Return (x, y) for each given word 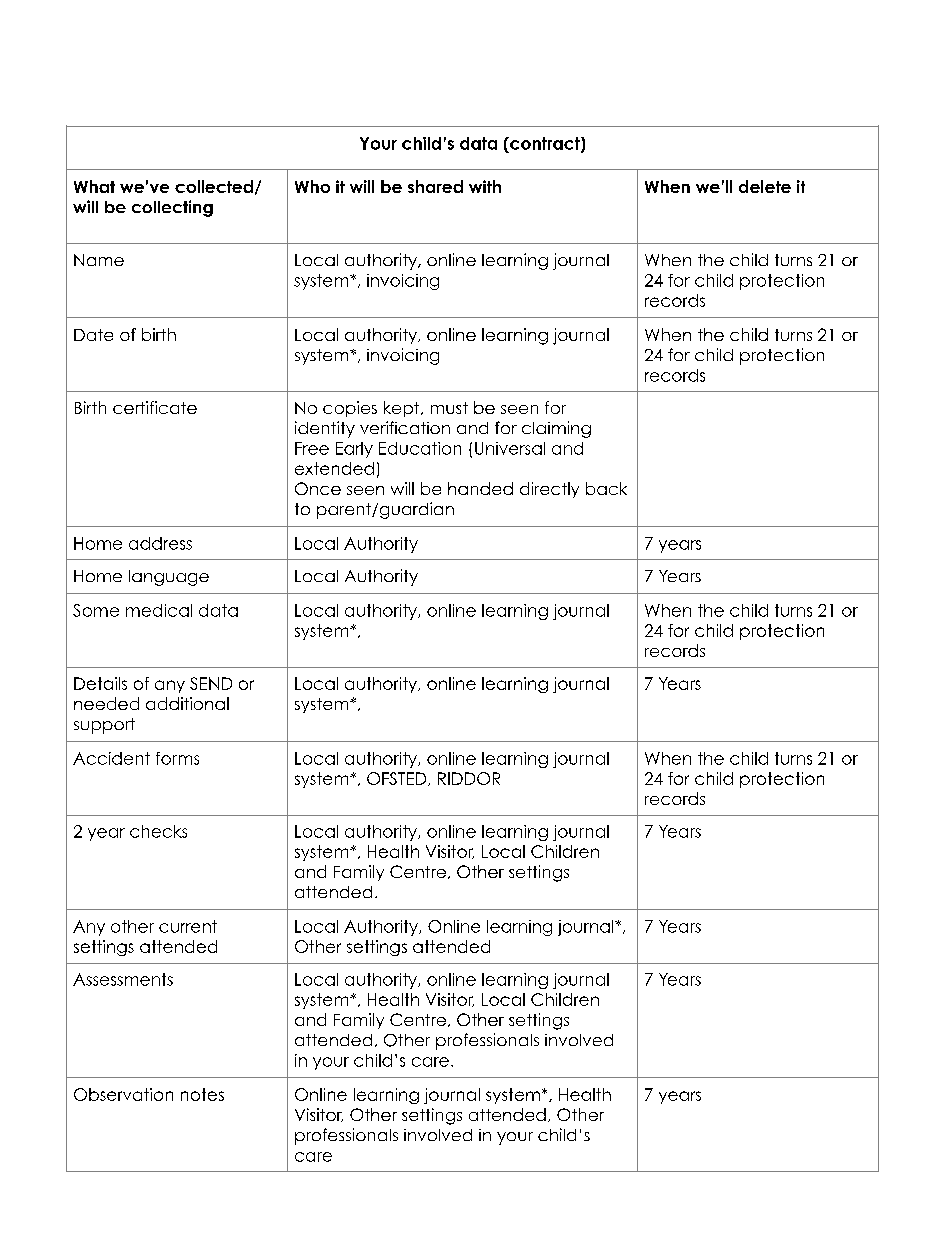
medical (159, 610)
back (606, 488)
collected (214, 186)
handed (480, 488)
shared (435, 186)
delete (765, 186)
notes (202, 1094)
